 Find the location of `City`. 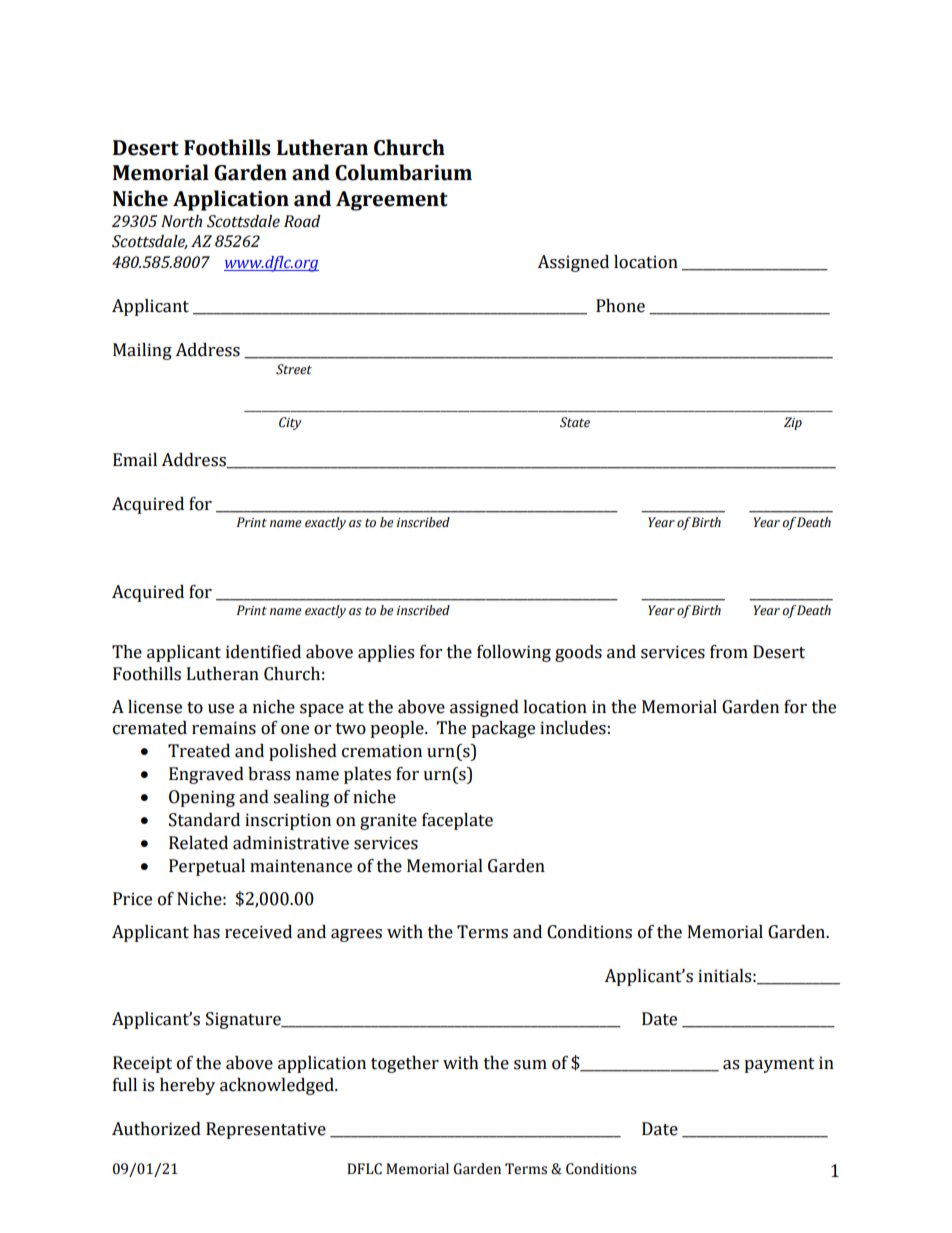

City is located at coordinates (290, 423).
